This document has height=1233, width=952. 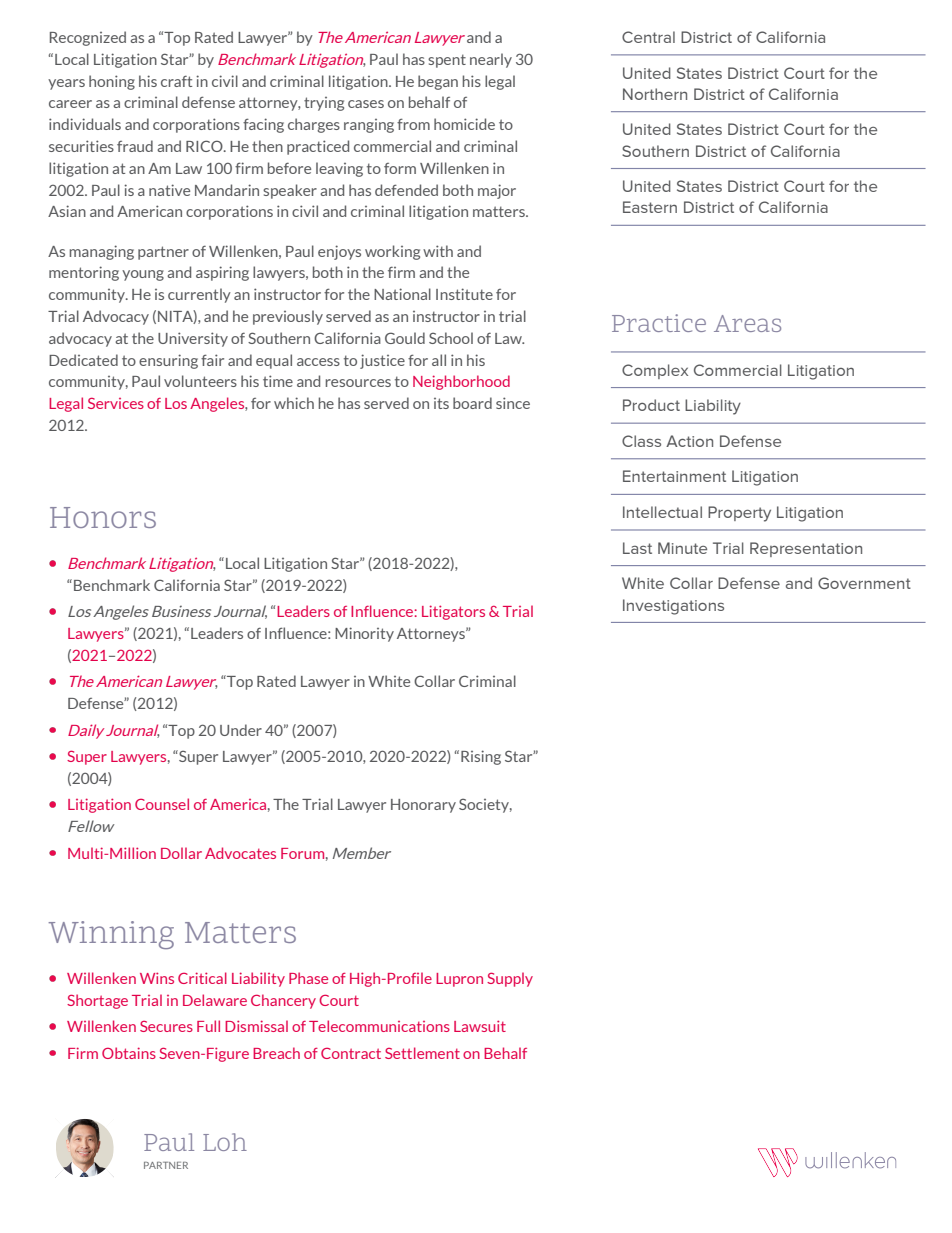 I want to click on Property, so click(x=739, y=514).
